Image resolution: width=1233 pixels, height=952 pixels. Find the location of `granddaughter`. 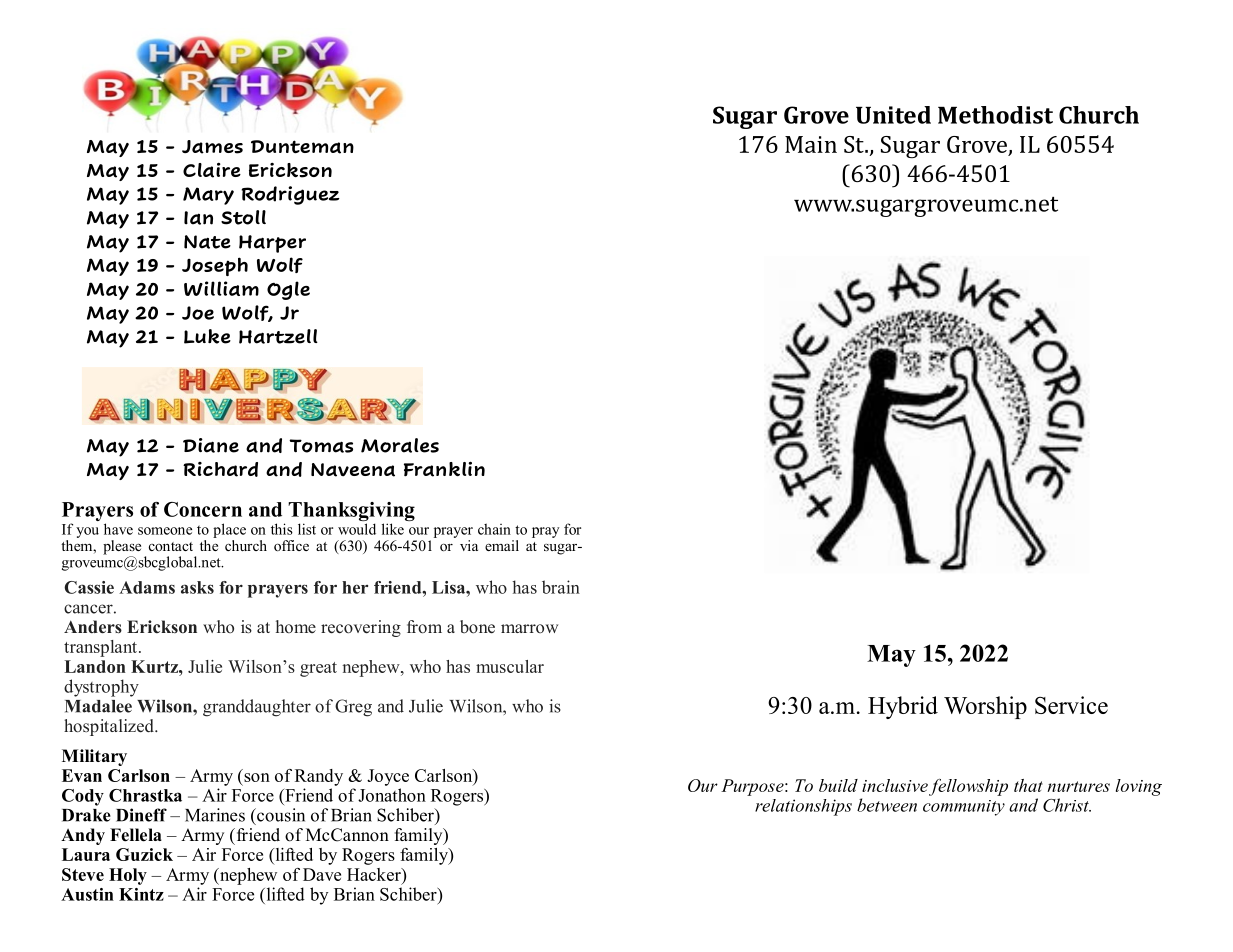

granddaughter is located at coordinates (257, 708).
